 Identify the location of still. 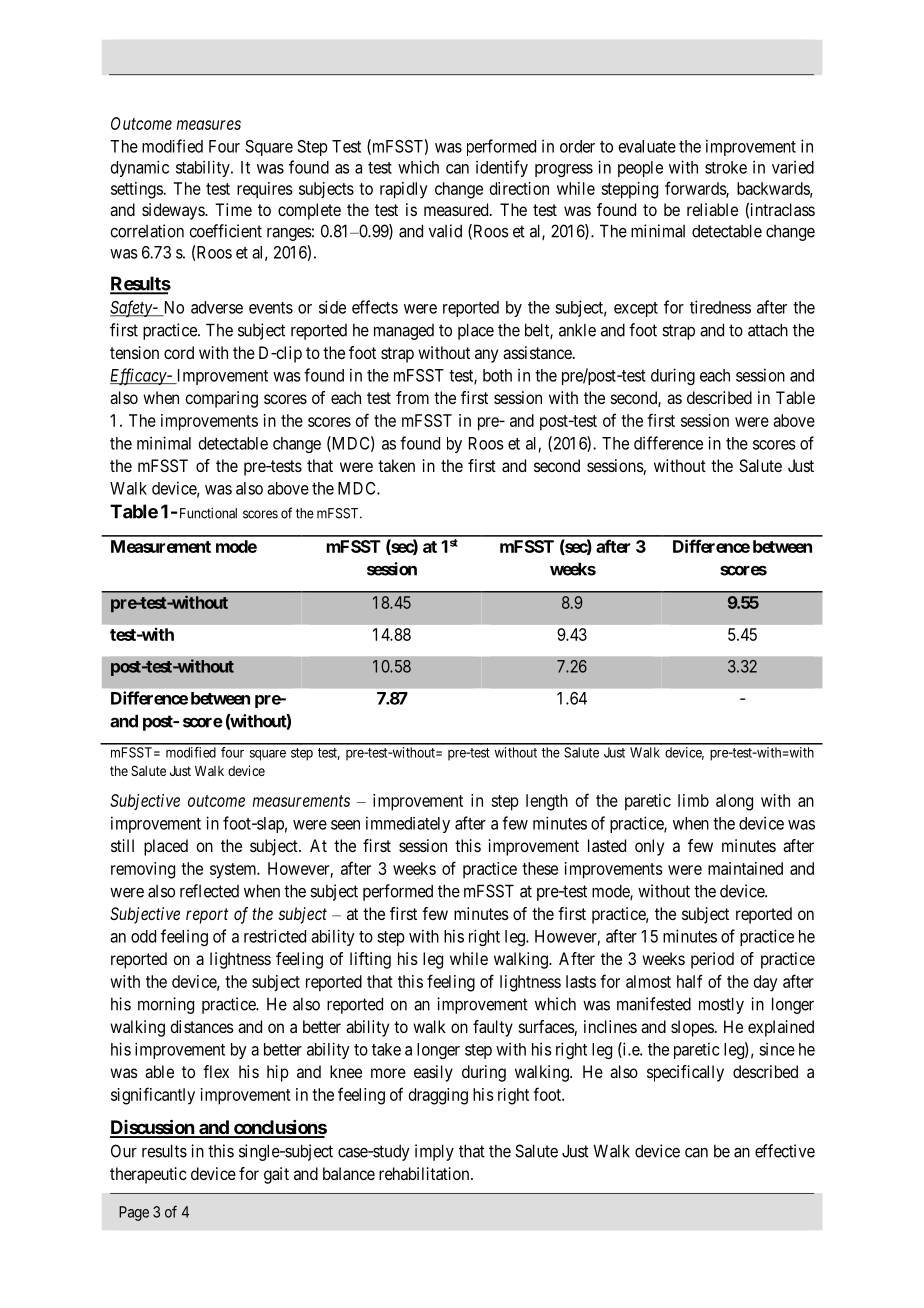
(122, 845).
